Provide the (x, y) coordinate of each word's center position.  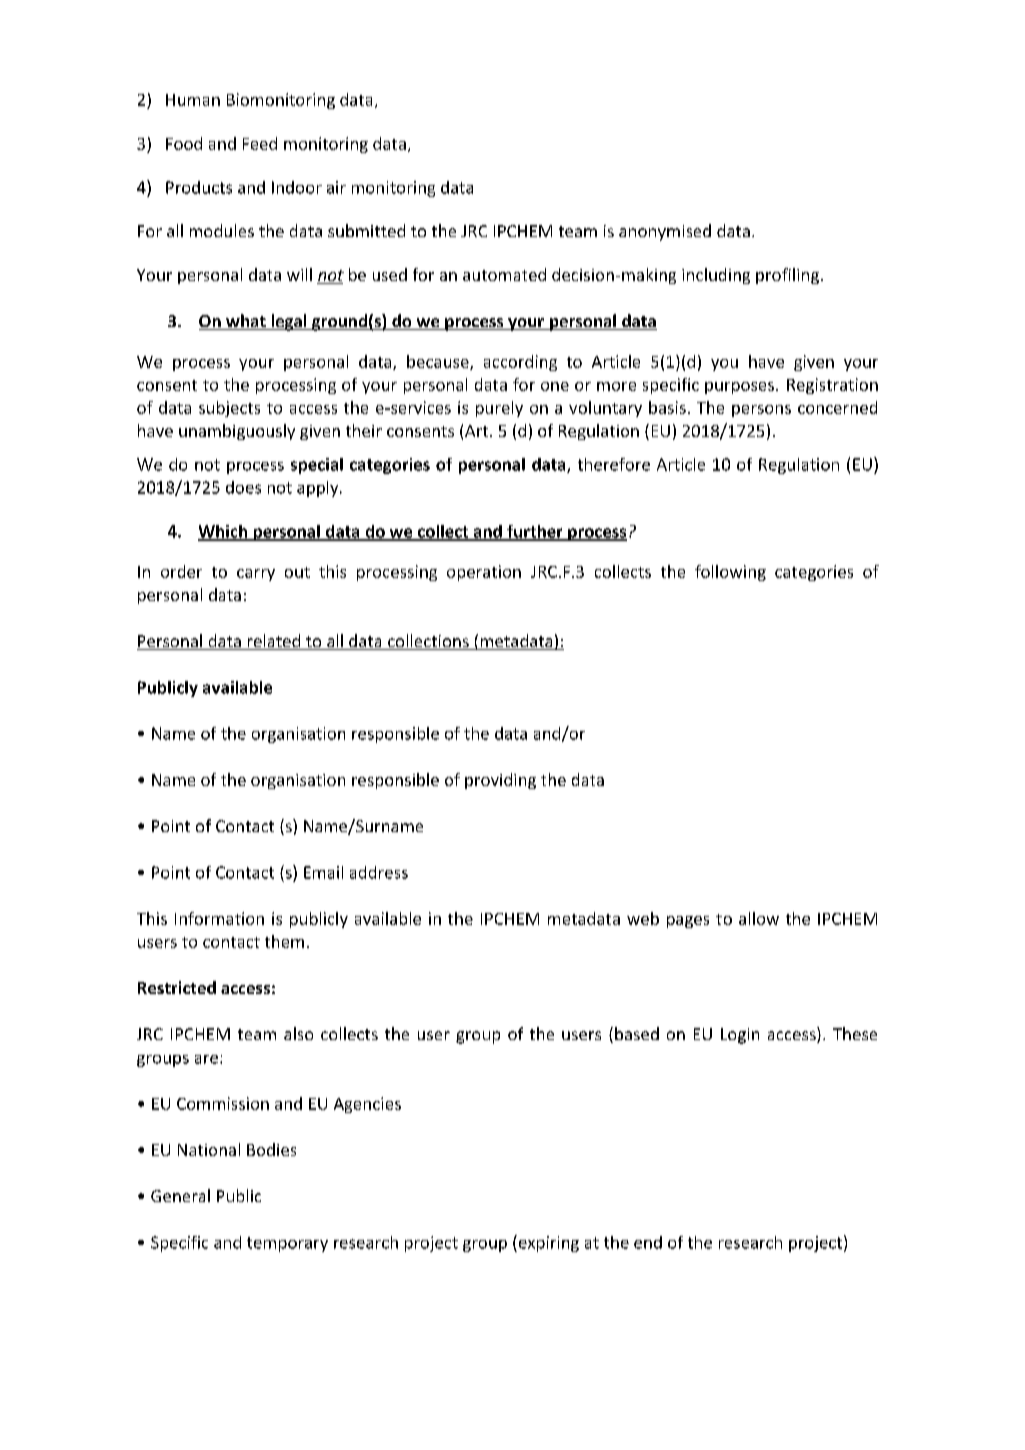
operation (484, 573)
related (274, 642)
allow (759, 918)
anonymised (665, 232)
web (643, 918)
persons (761, 411)
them (284, 941)
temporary (287, 1244)
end (648, 1242)
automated (504, 274)
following (730, 573)
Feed (260, 143)
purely (499, 409)
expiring (547, 1243)
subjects (229, 409)
